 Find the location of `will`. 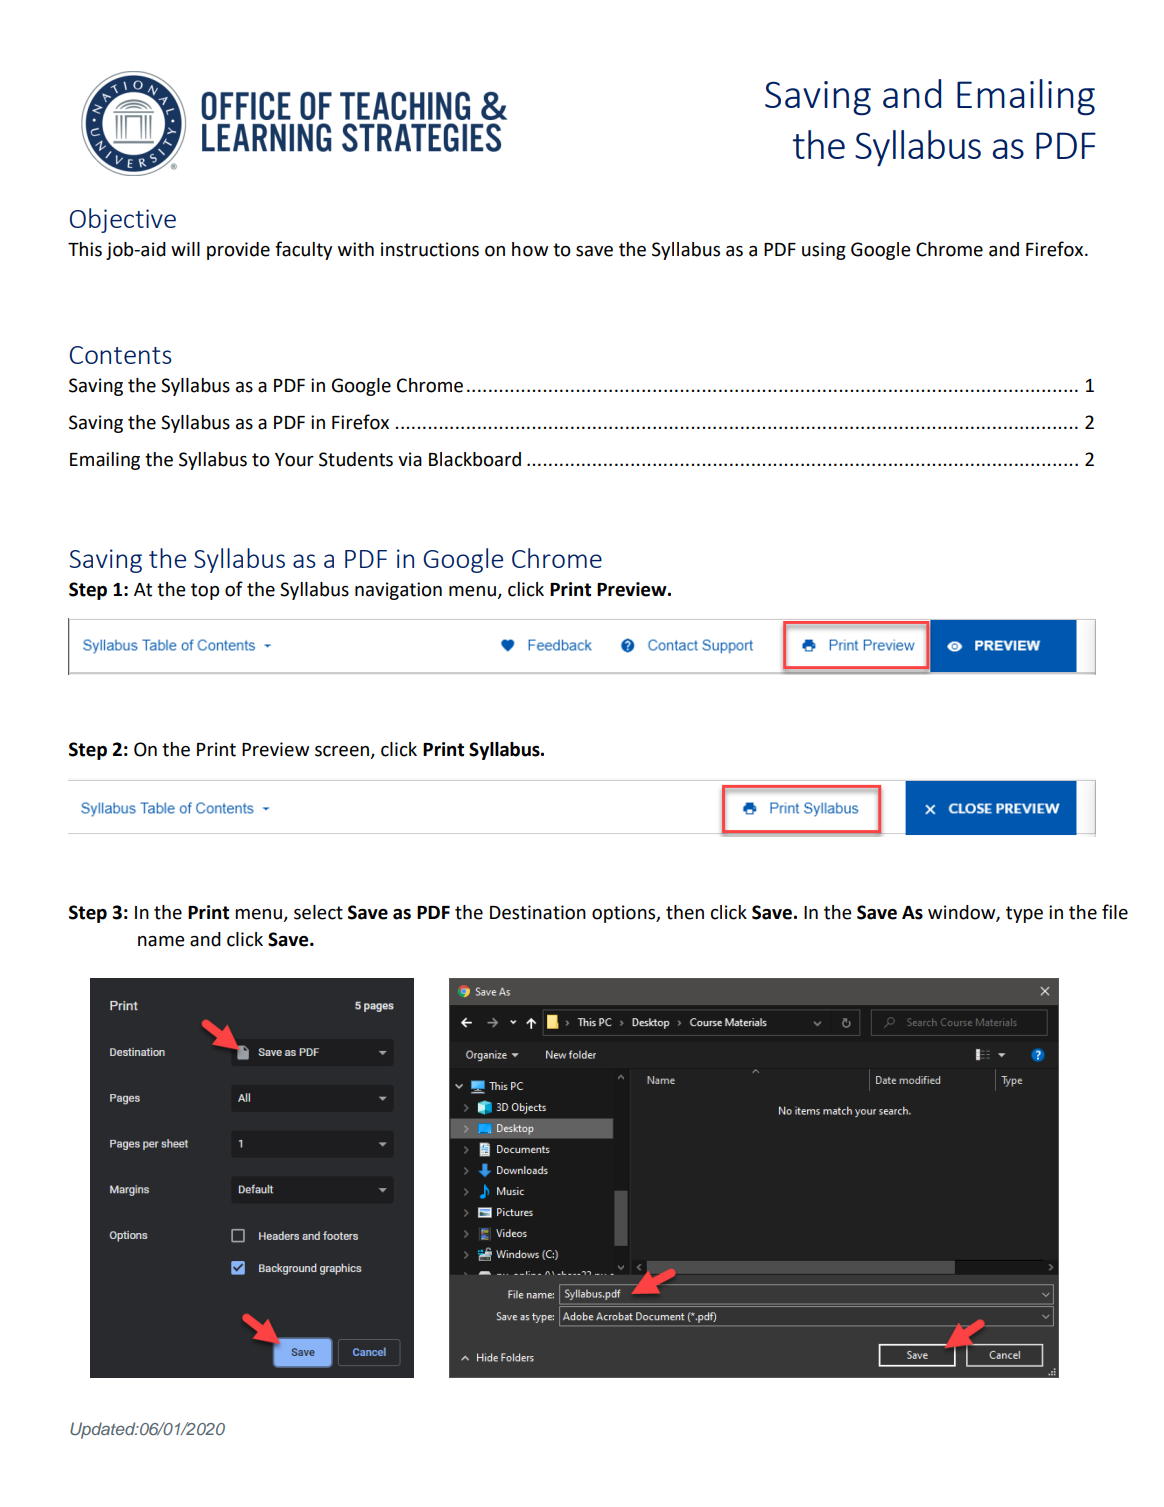

will is located at coordinates (185, 249).
